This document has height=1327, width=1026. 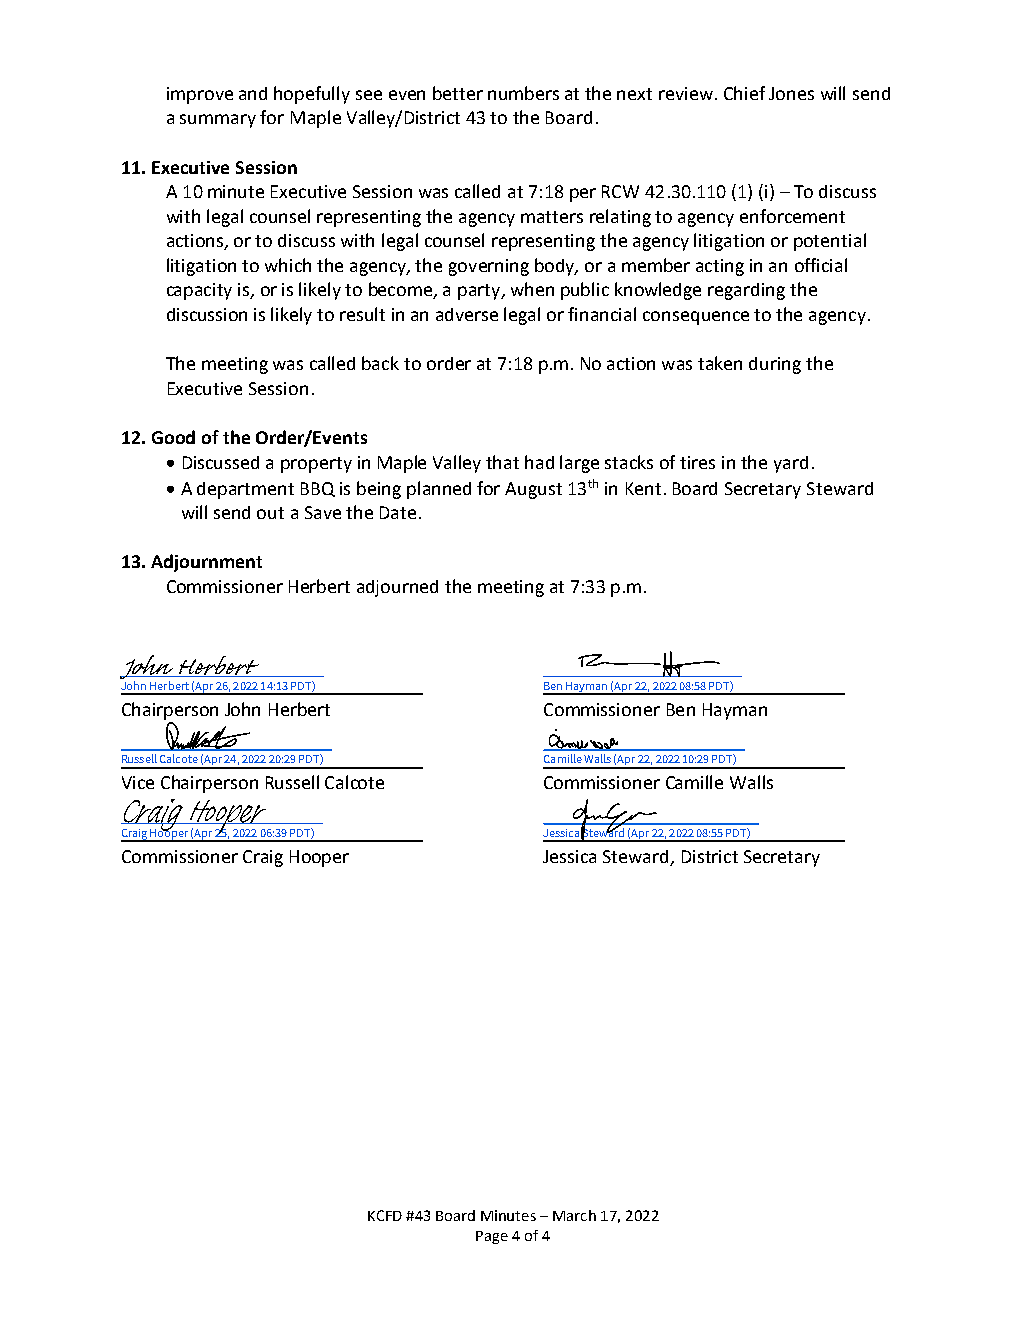 I want to click on March, so click(x=574, y=1215).
